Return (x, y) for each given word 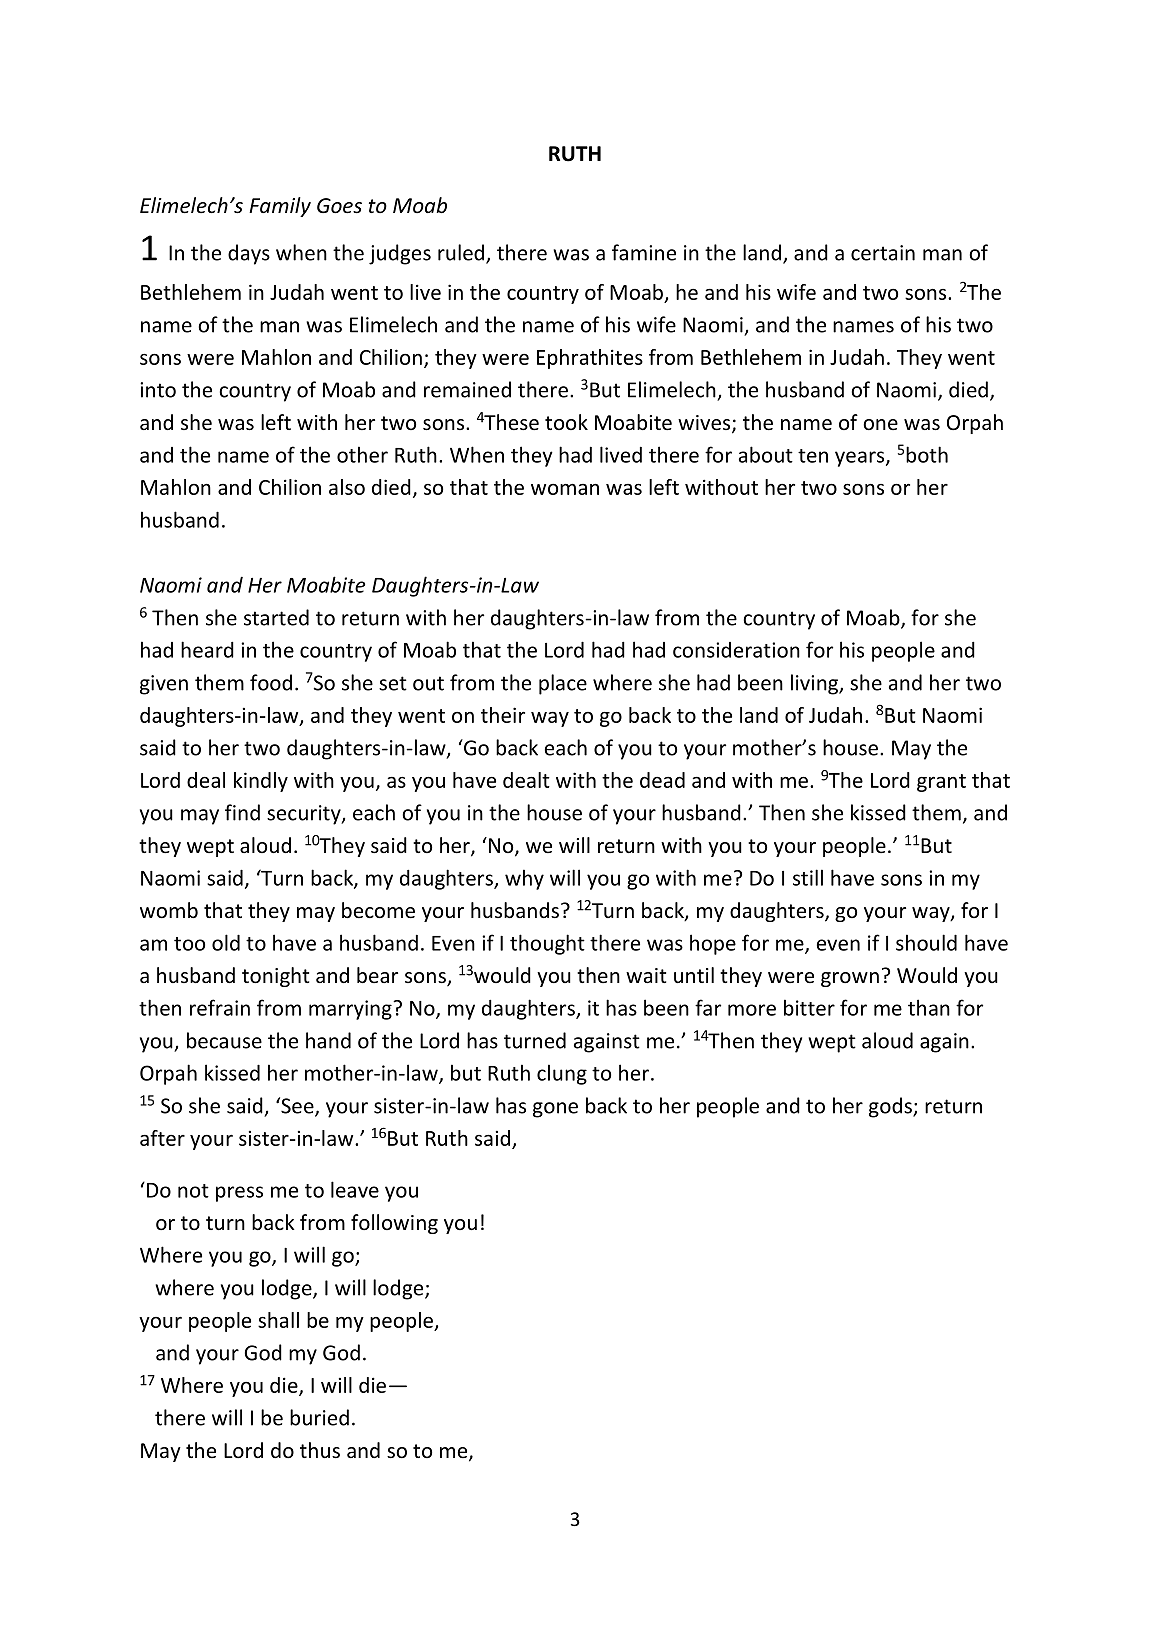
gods (891, 1107)
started (276, 617)
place (563, 684)
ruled (462, 253)
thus (320, 1450)
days (249, 254)
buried (319, 1417)
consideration (736, 650)
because (224, 1040)
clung (562, 1074)
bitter (809, 1007)
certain (883, 253)
